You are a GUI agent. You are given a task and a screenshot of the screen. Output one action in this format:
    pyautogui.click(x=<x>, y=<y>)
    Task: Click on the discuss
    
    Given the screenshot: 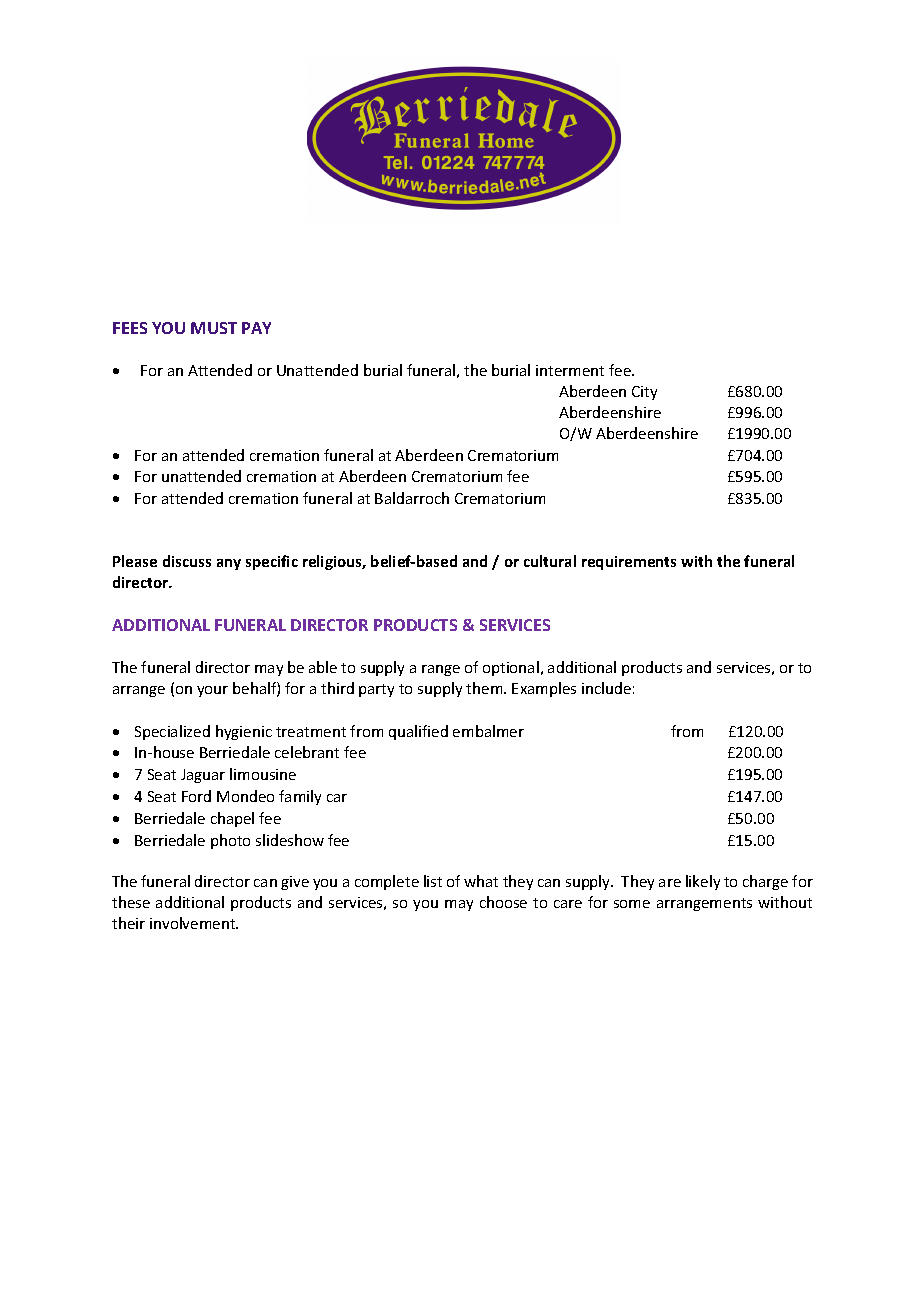 What is the action you would take?
    pyautogui.click(x=187, y=561)
